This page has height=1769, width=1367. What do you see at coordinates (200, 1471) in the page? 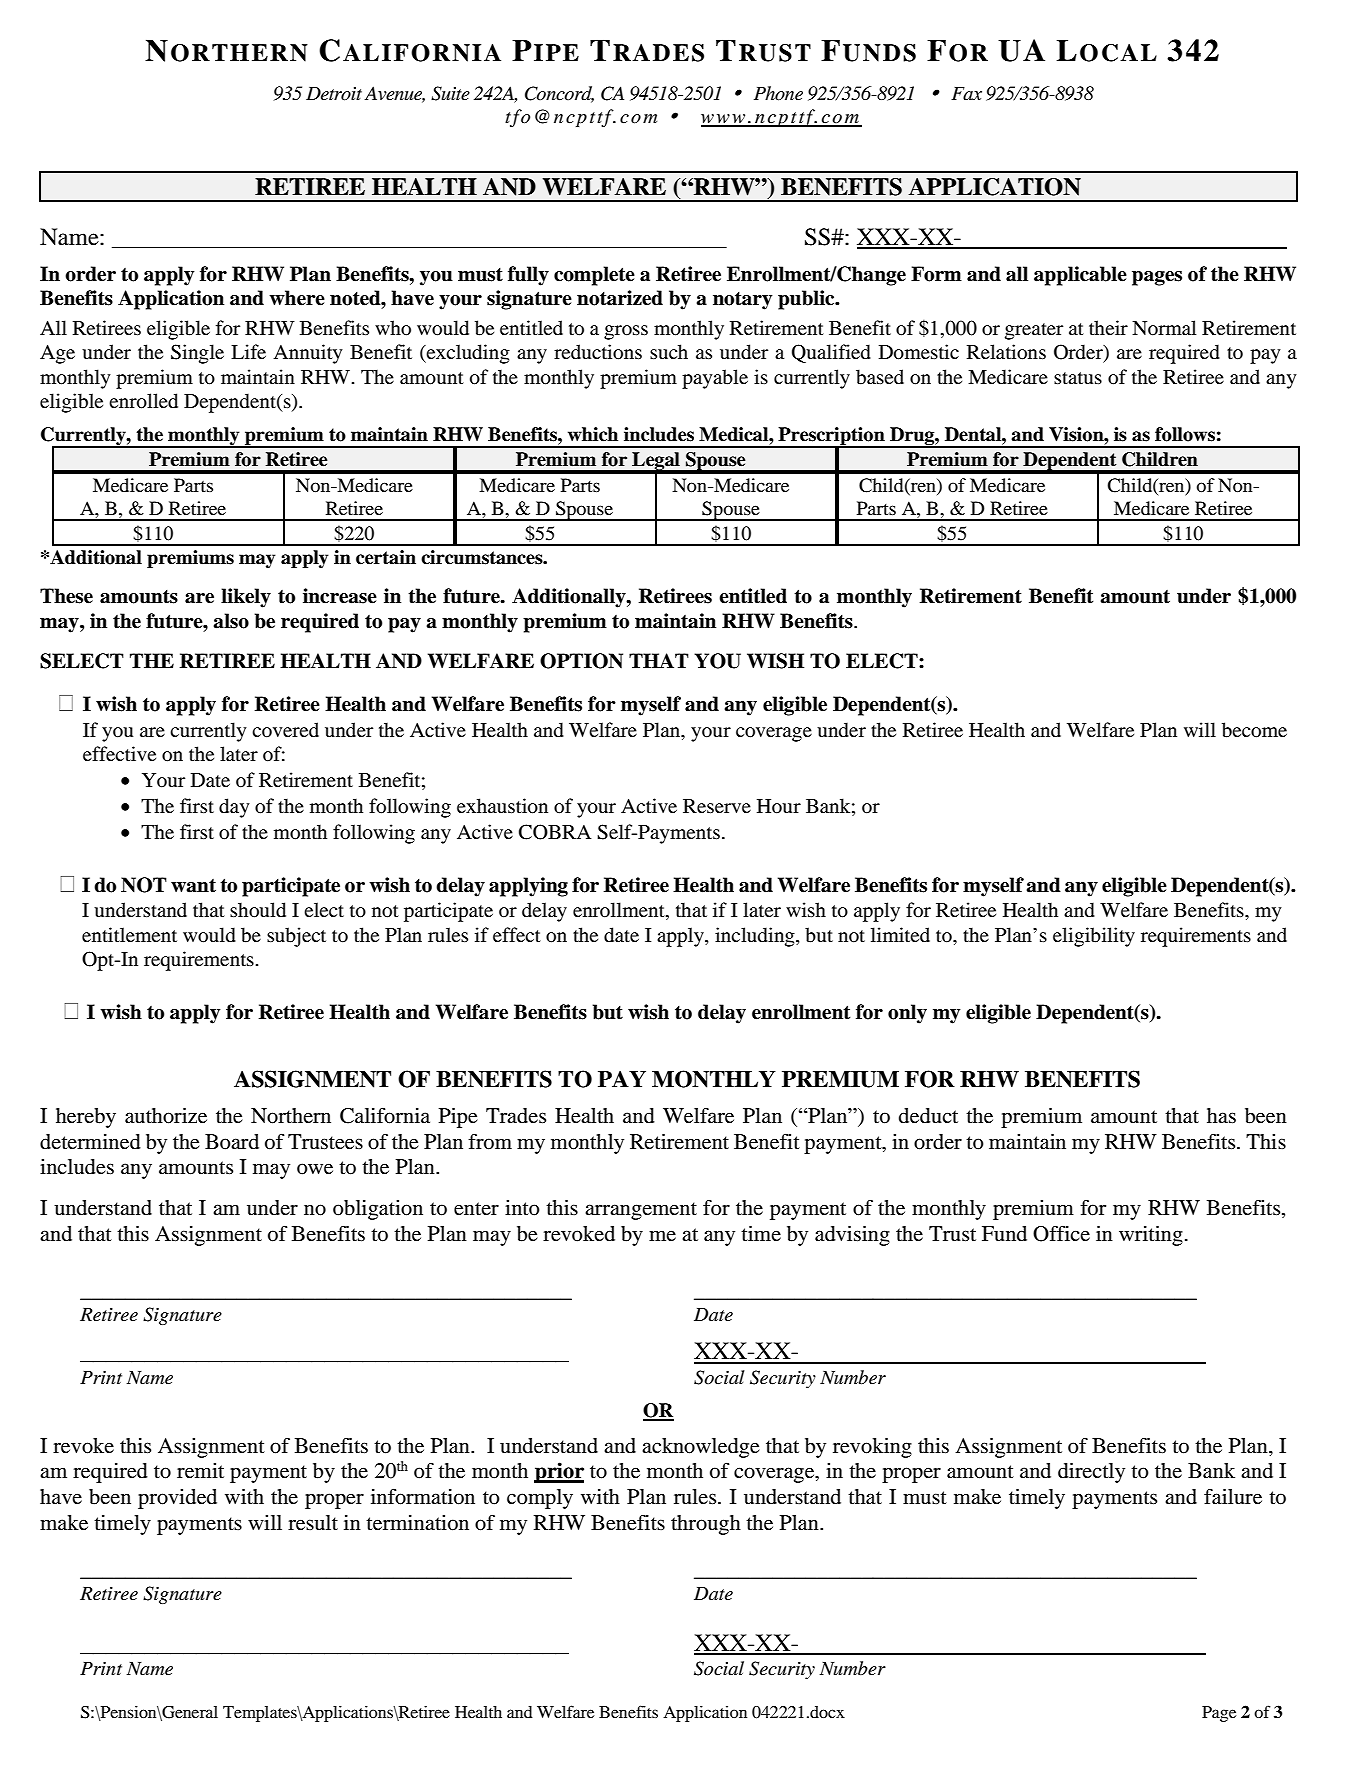
I see `remit` at bounding box center [200, 1471].
